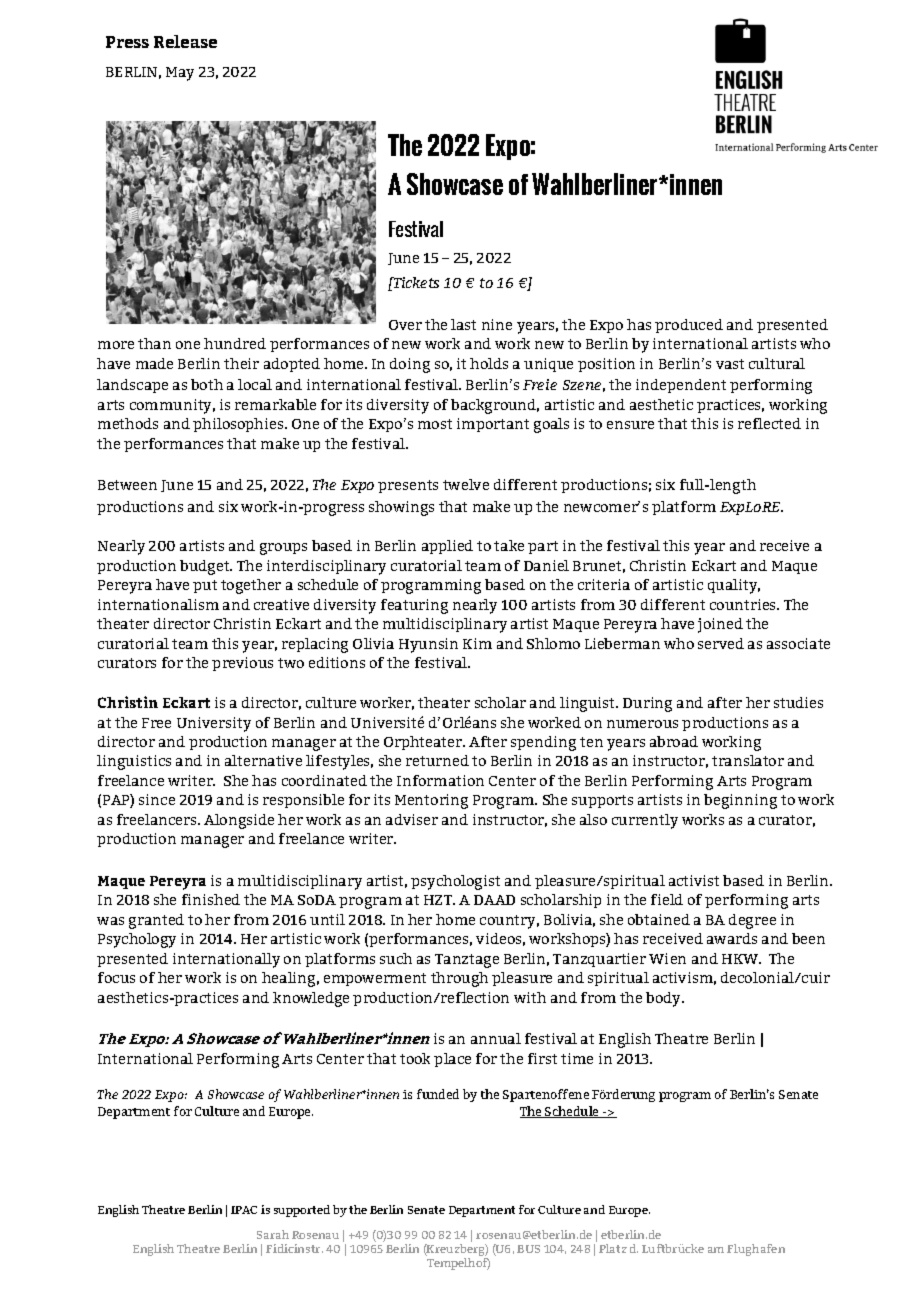 This screenshot has width=924, height=1307. What do you see at coordinates (740, 801) in the screenshot?
I see `beginning` at bounding box center [740, 801].
